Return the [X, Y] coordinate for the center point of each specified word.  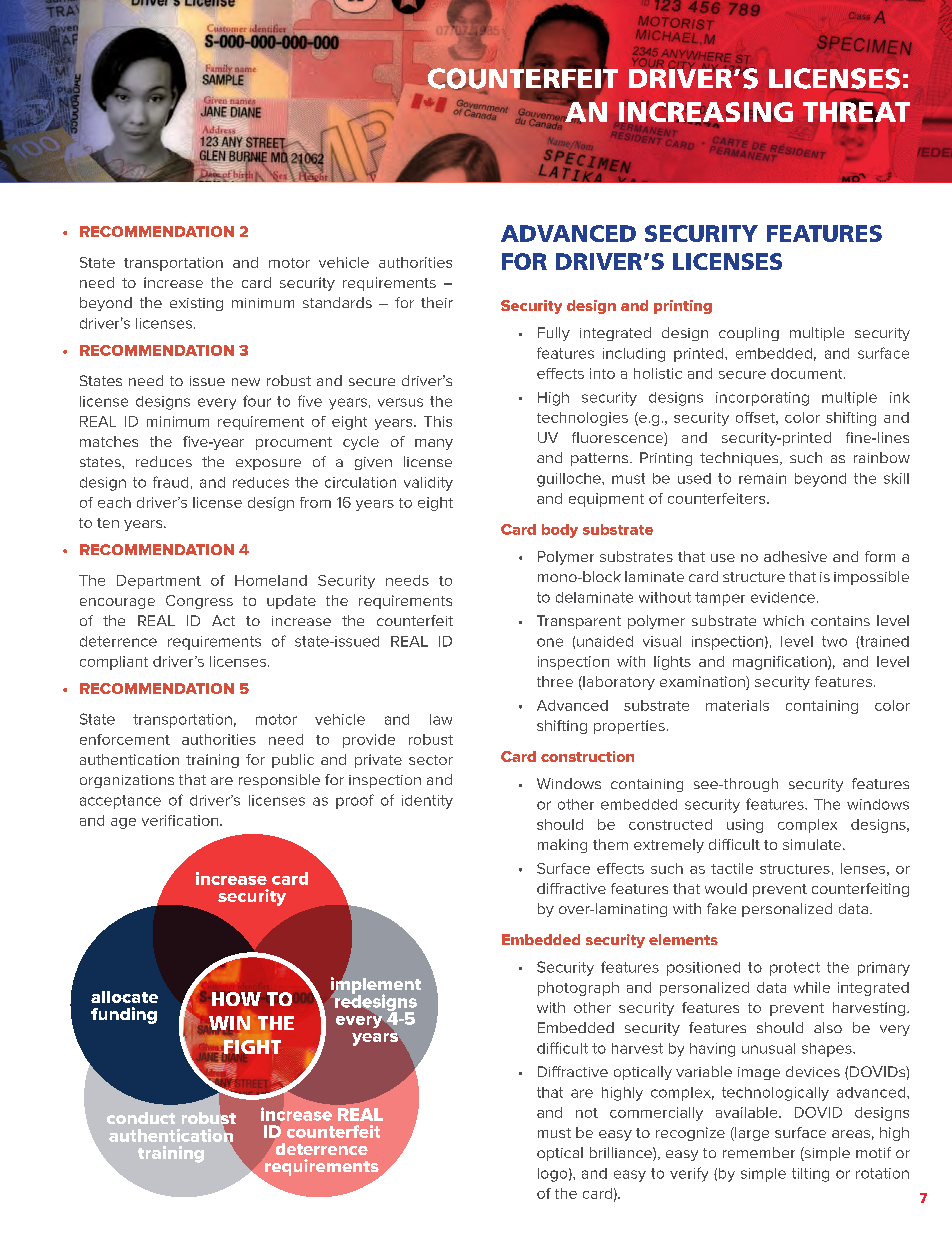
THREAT [856, 112]
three [555, 681]
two [834, 641]
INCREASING [706, 112]
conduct [141, 1118]
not [587, 1113]
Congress [199, 602]
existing [196, 304]
